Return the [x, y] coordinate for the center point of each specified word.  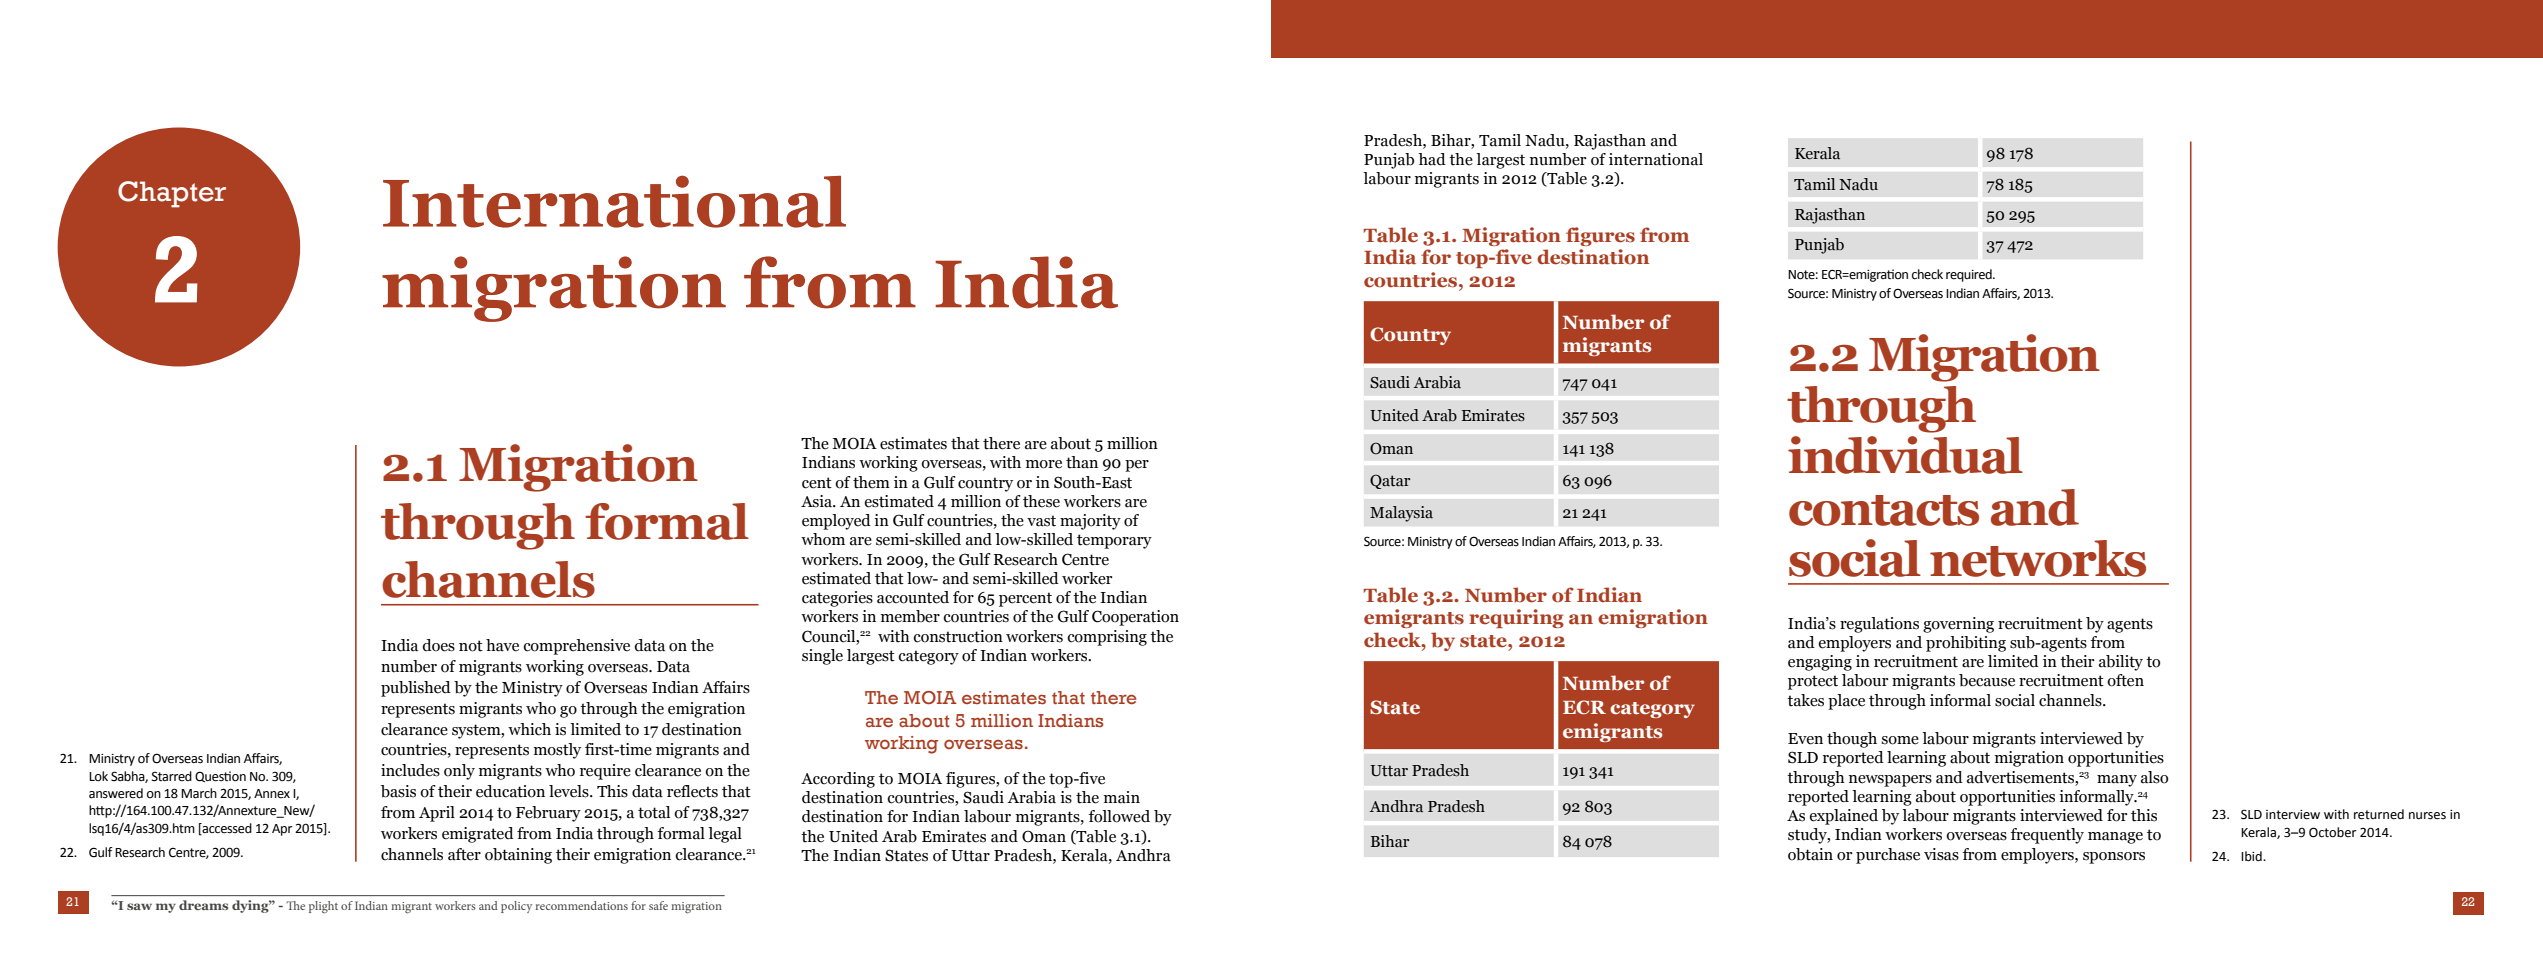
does [438, 645]
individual [1905, 455]
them [871, 482]
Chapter [172, 194]
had [1432, 159]
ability [2121, 663]
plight [323, 907]
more [1044, 464]
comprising [1107, 638]
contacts [1884, 510]
